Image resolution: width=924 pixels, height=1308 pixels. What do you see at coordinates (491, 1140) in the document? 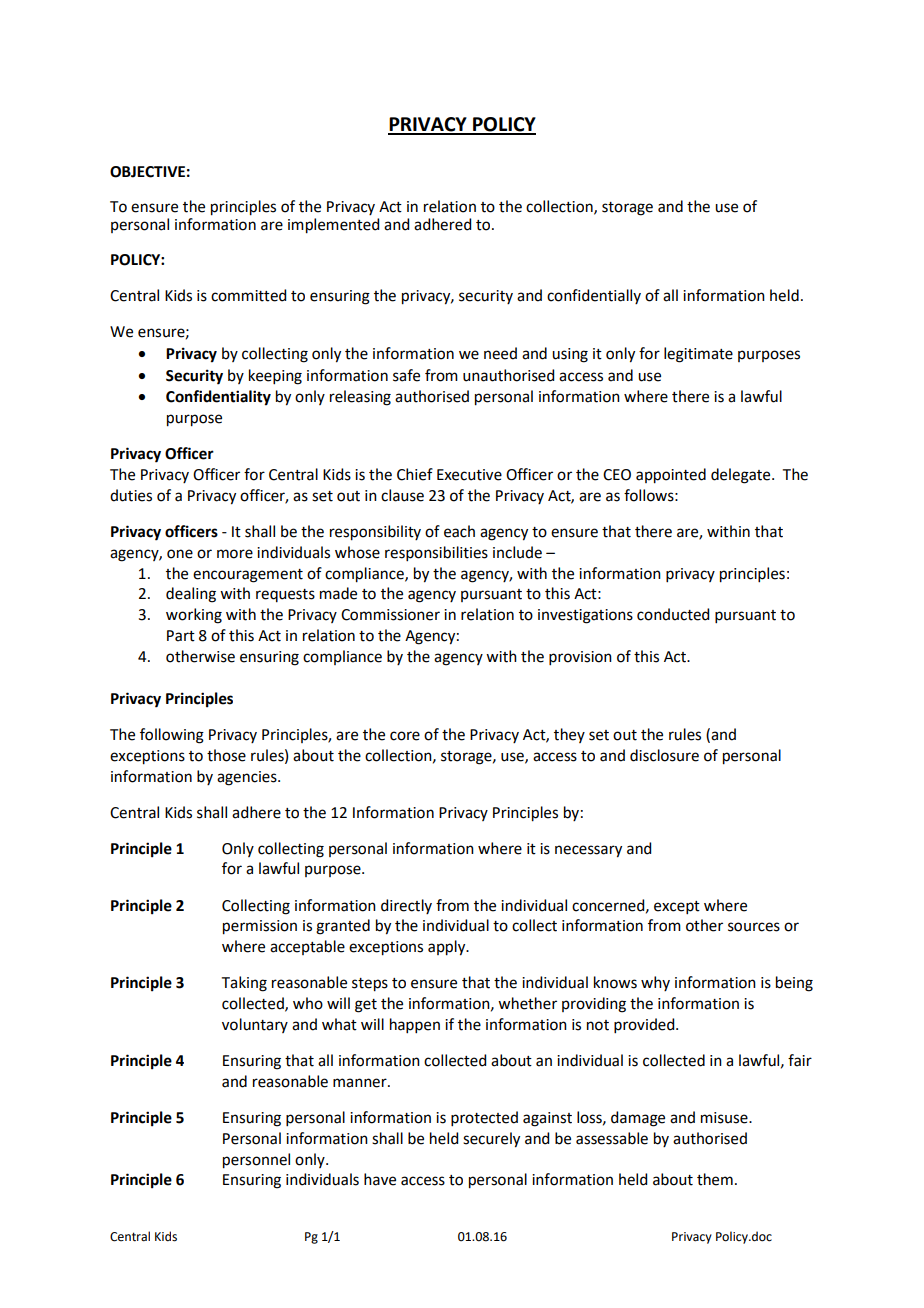
I see `securely` at bounding box center [491, 1140].
